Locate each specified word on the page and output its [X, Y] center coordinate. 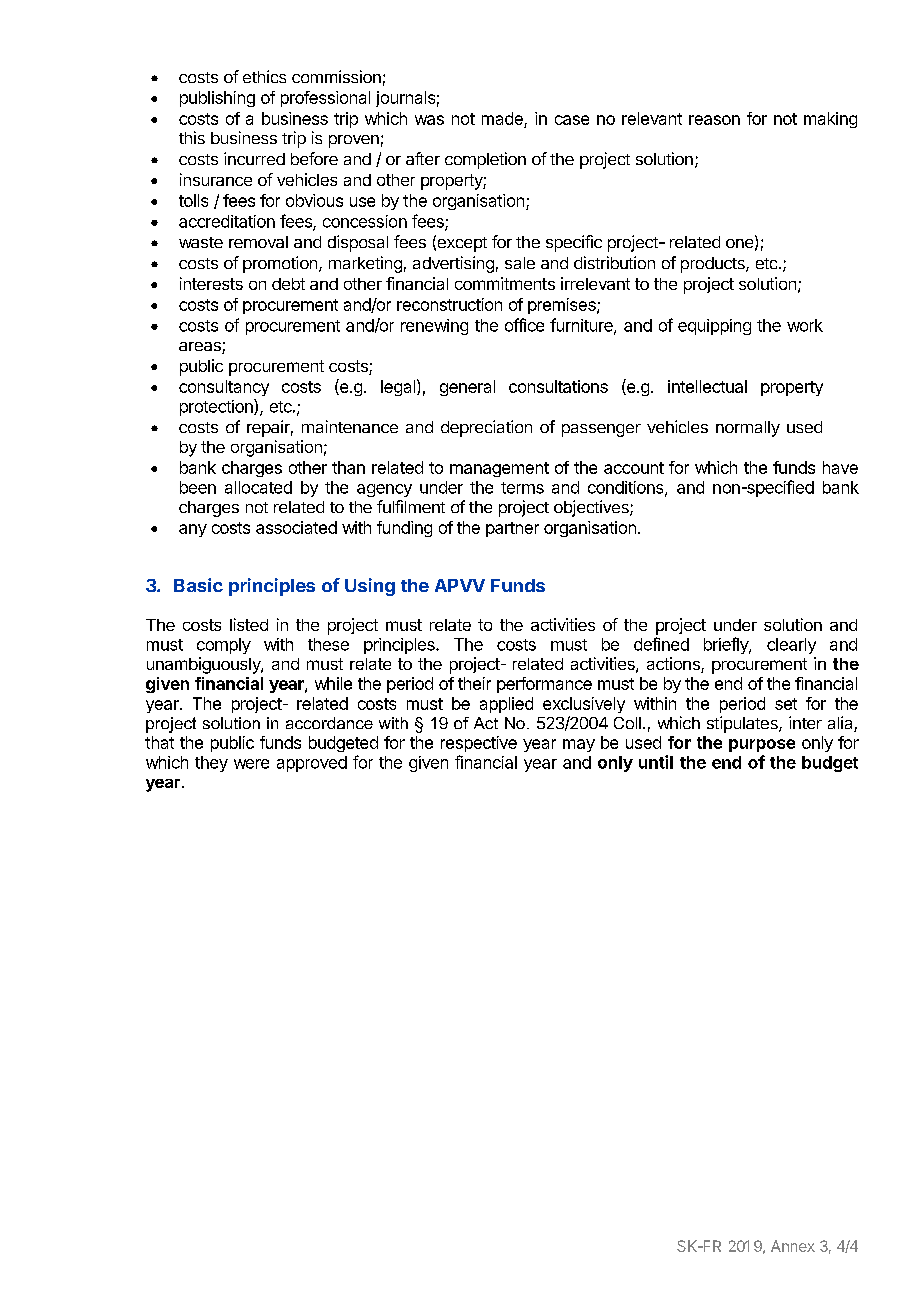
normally [748, 429]
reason [714, 120]
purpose [762, 745]
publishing [217, 99]
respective [479, 744]
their [474, 683]
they [211, 764]
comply [224, 646]
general [467, 388]
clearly [791, 646]
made [502, 118]
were [251, 764]
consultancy [224, 388]
